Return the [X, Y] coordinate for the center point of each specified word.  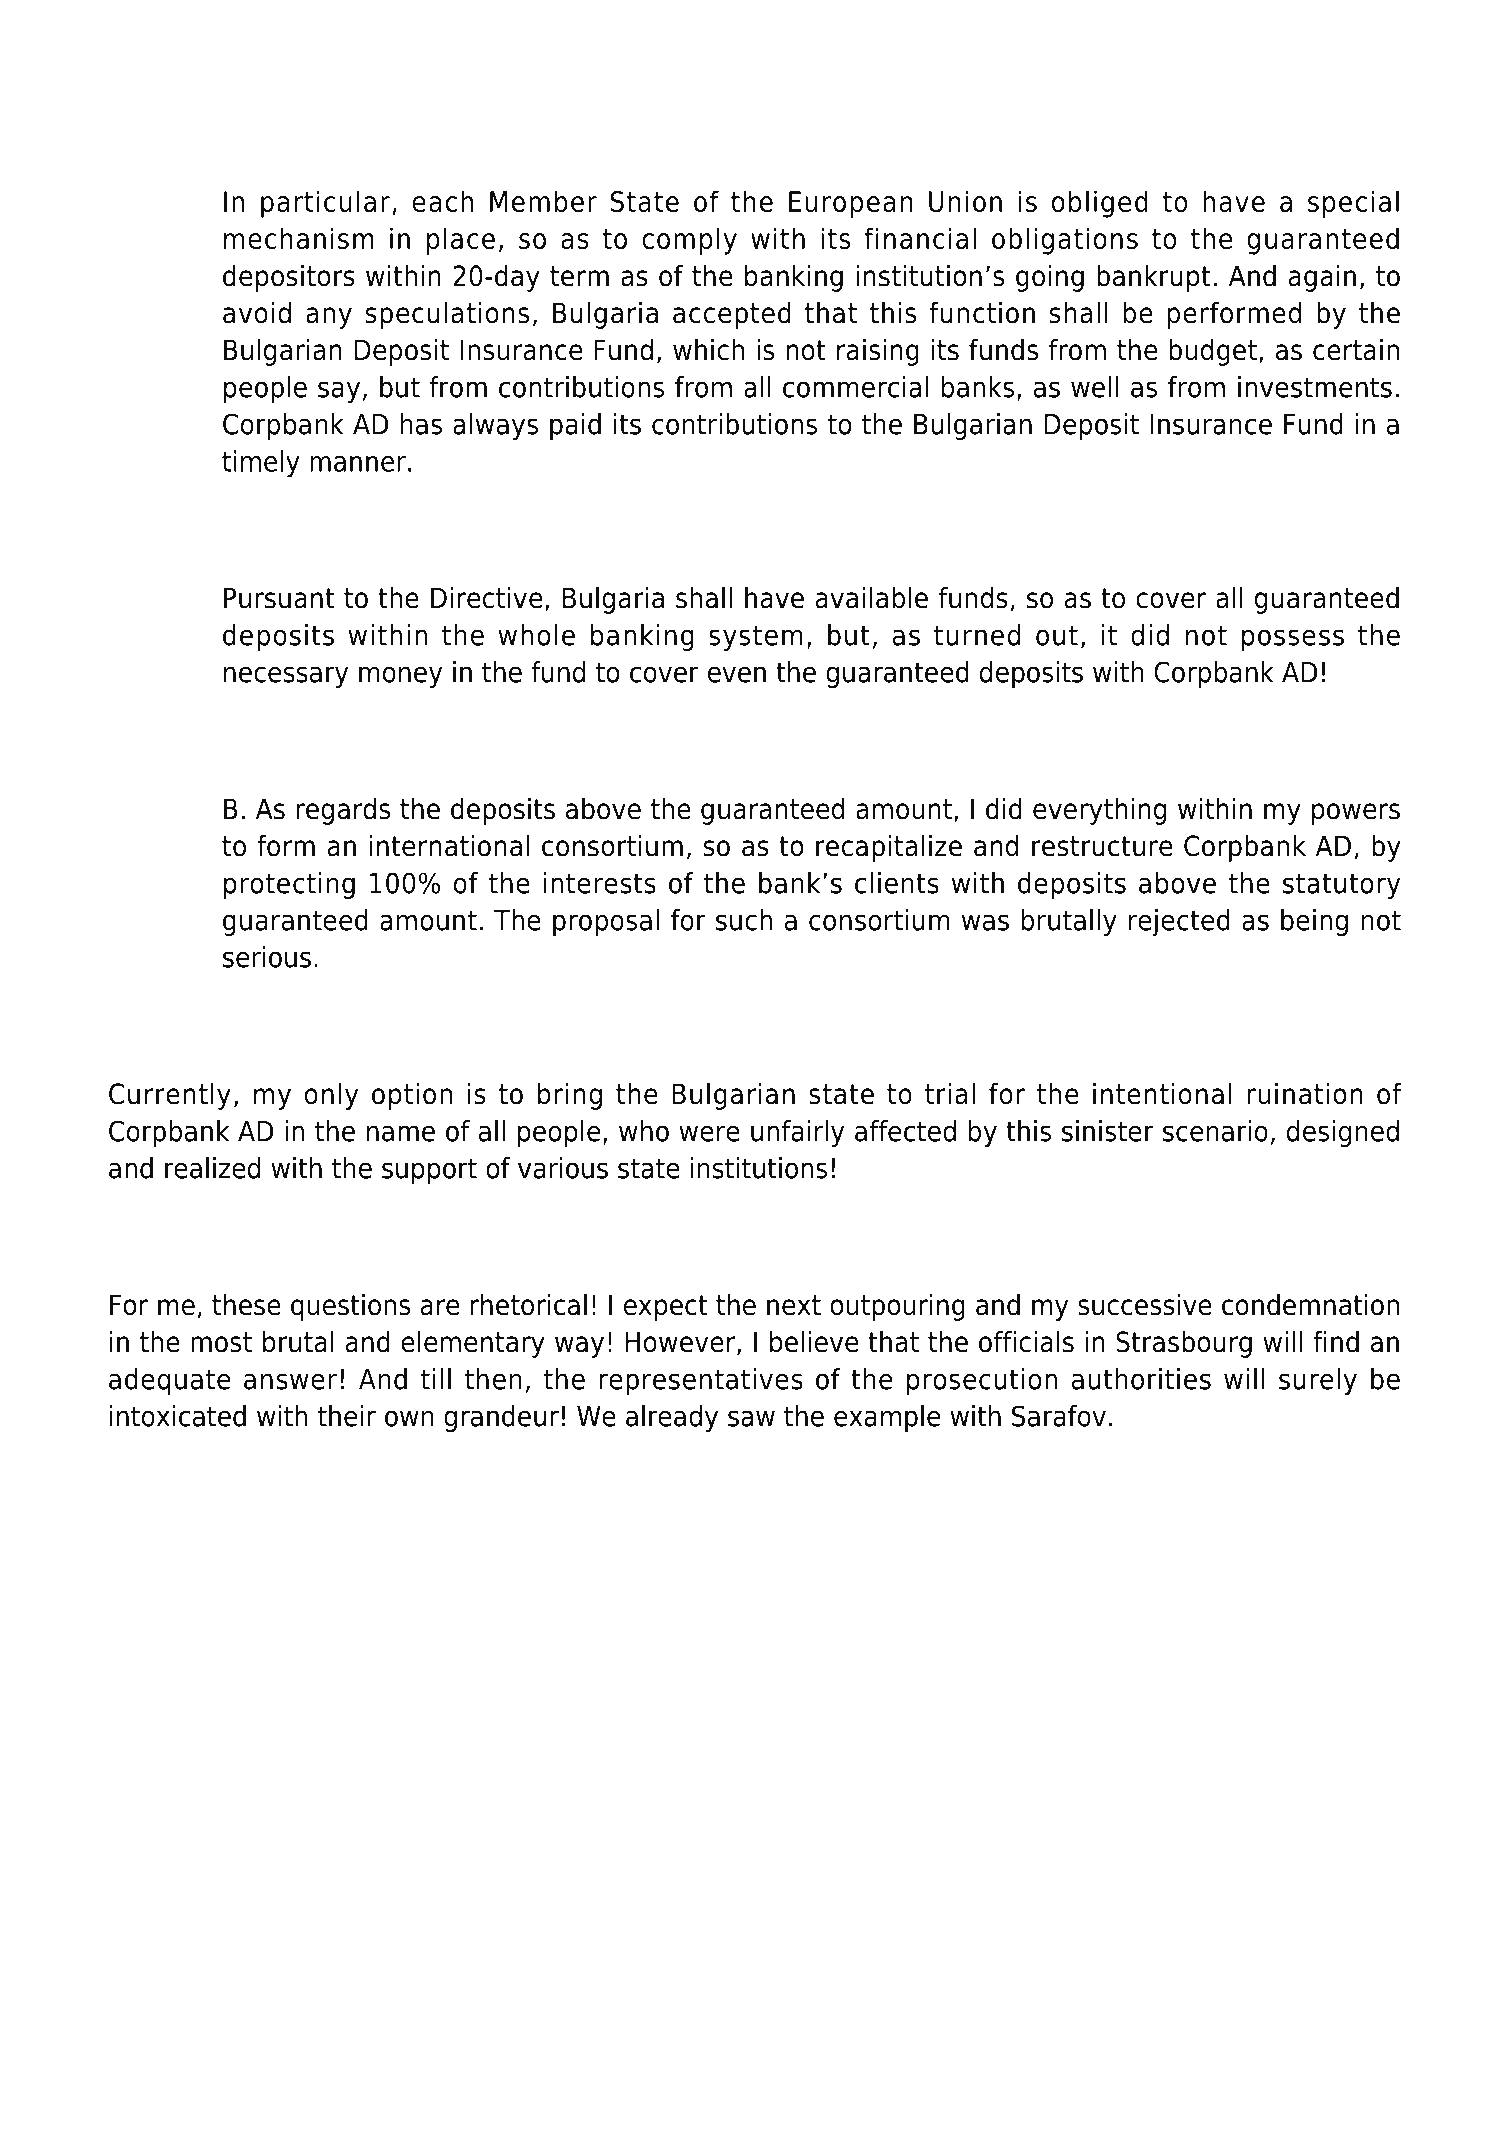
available [871, 598]
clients [897, 883]
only [331, 1096]
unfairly [797, 1133]
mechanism [299, 238]
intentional [1162, 1094]
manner [358, 464]
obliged [1100, 204]
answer [290, 1381]
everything [1099, 811]
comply [689, 241]
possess [1293, 640]
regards [343, 811]
